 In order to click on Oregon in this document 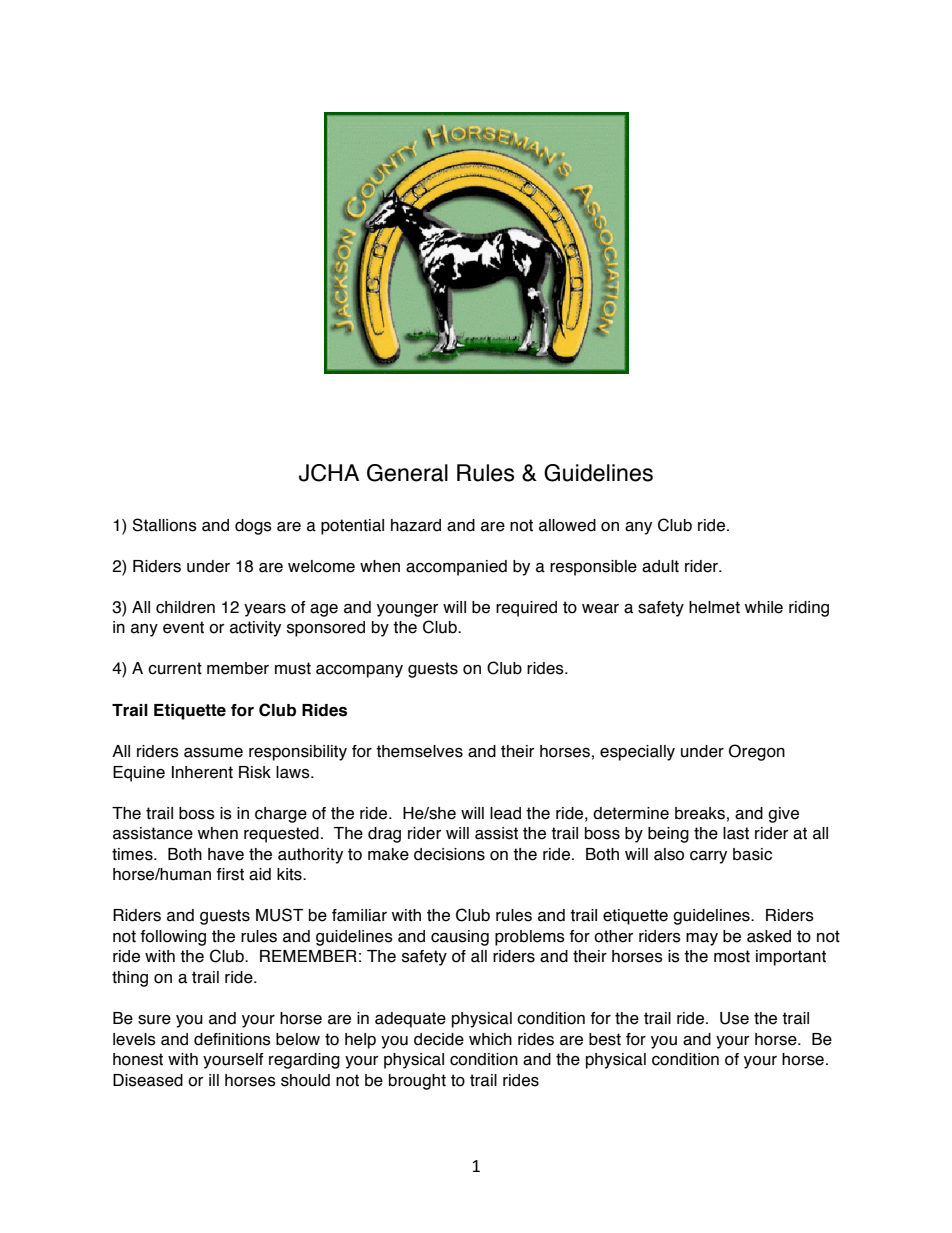, I will do `click(757, 752)`.
